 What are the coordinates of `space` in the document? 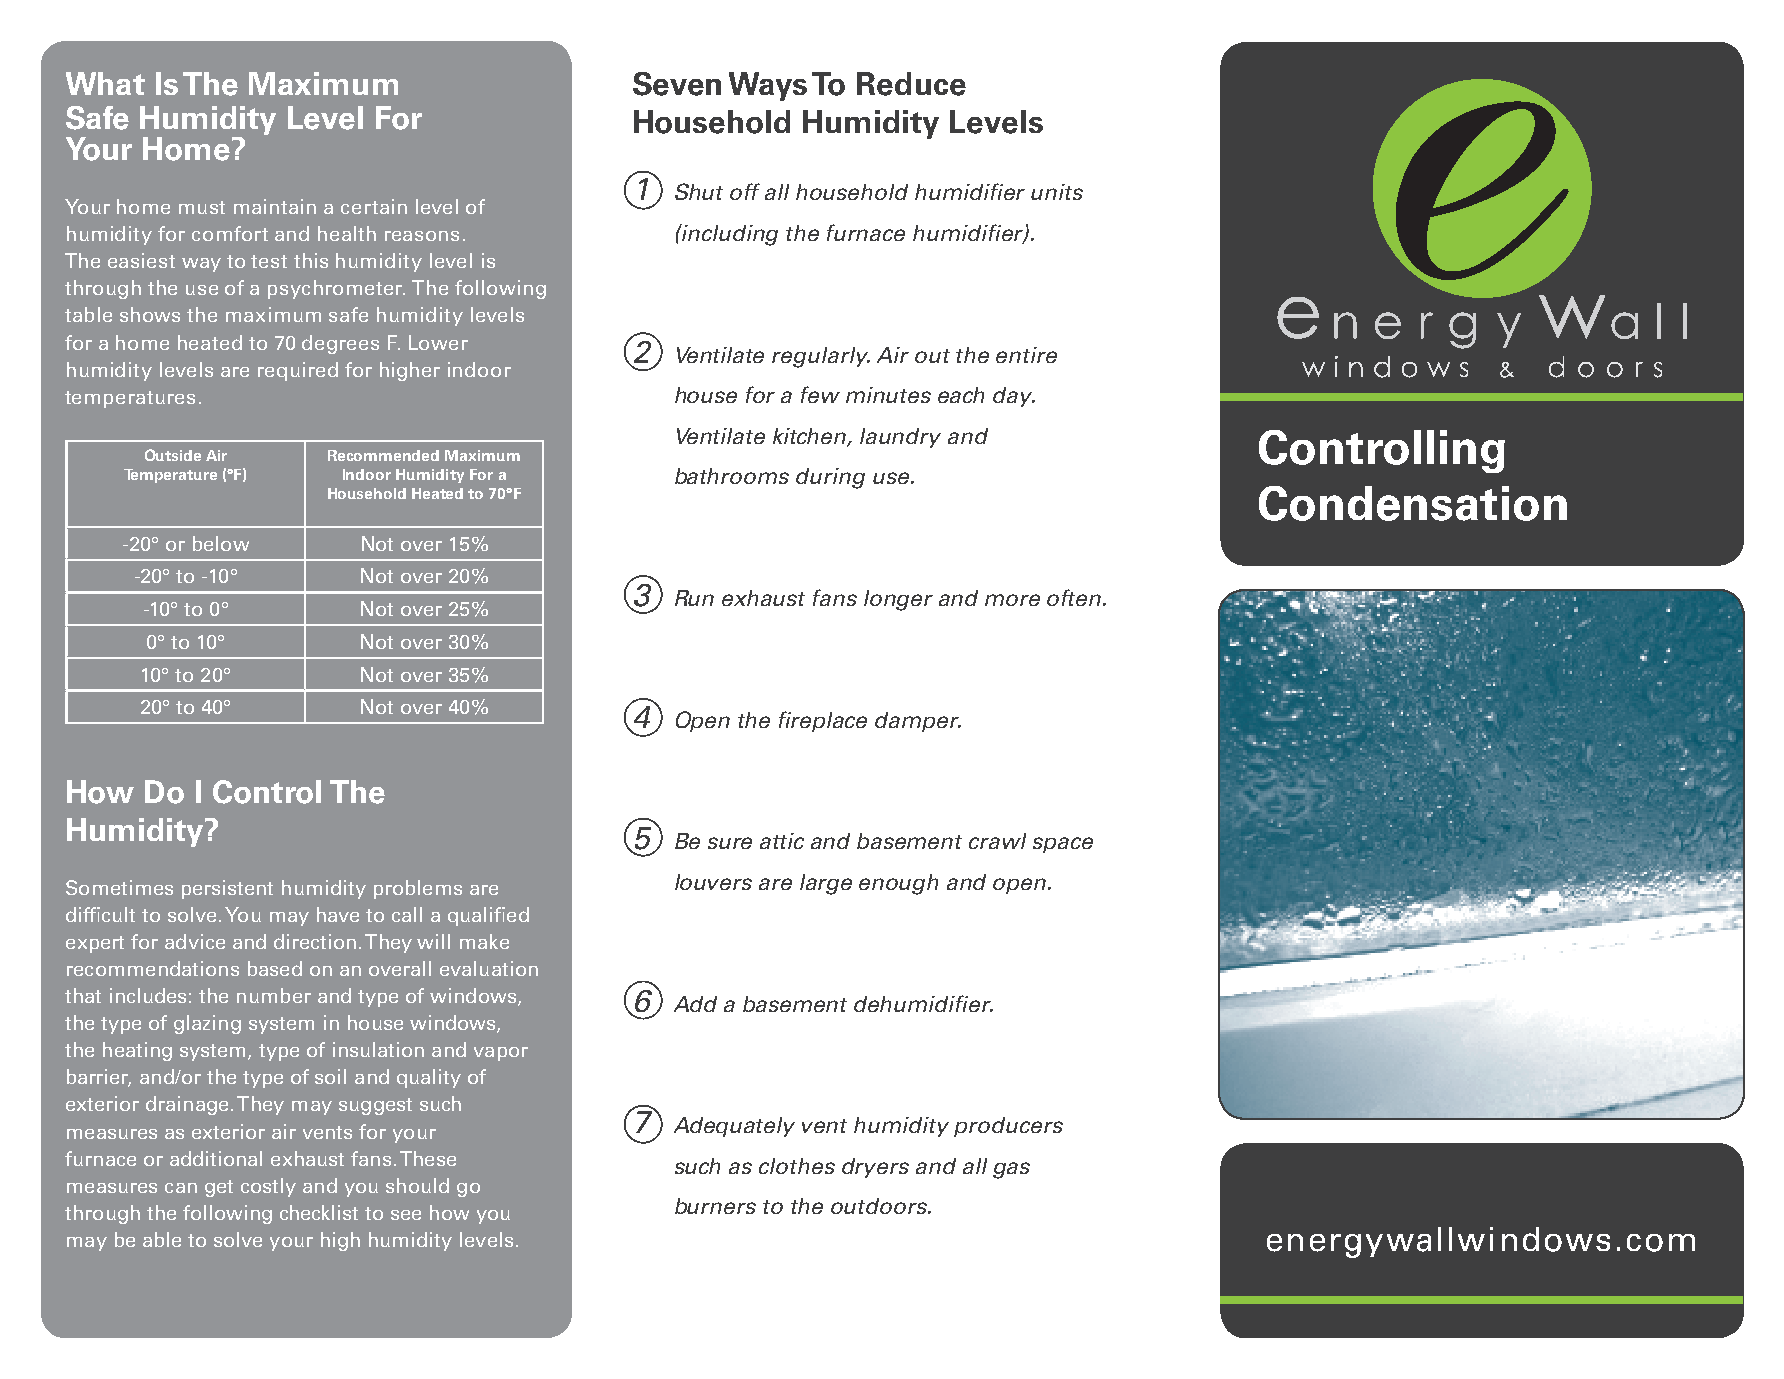 It's located at (1063, 845).
